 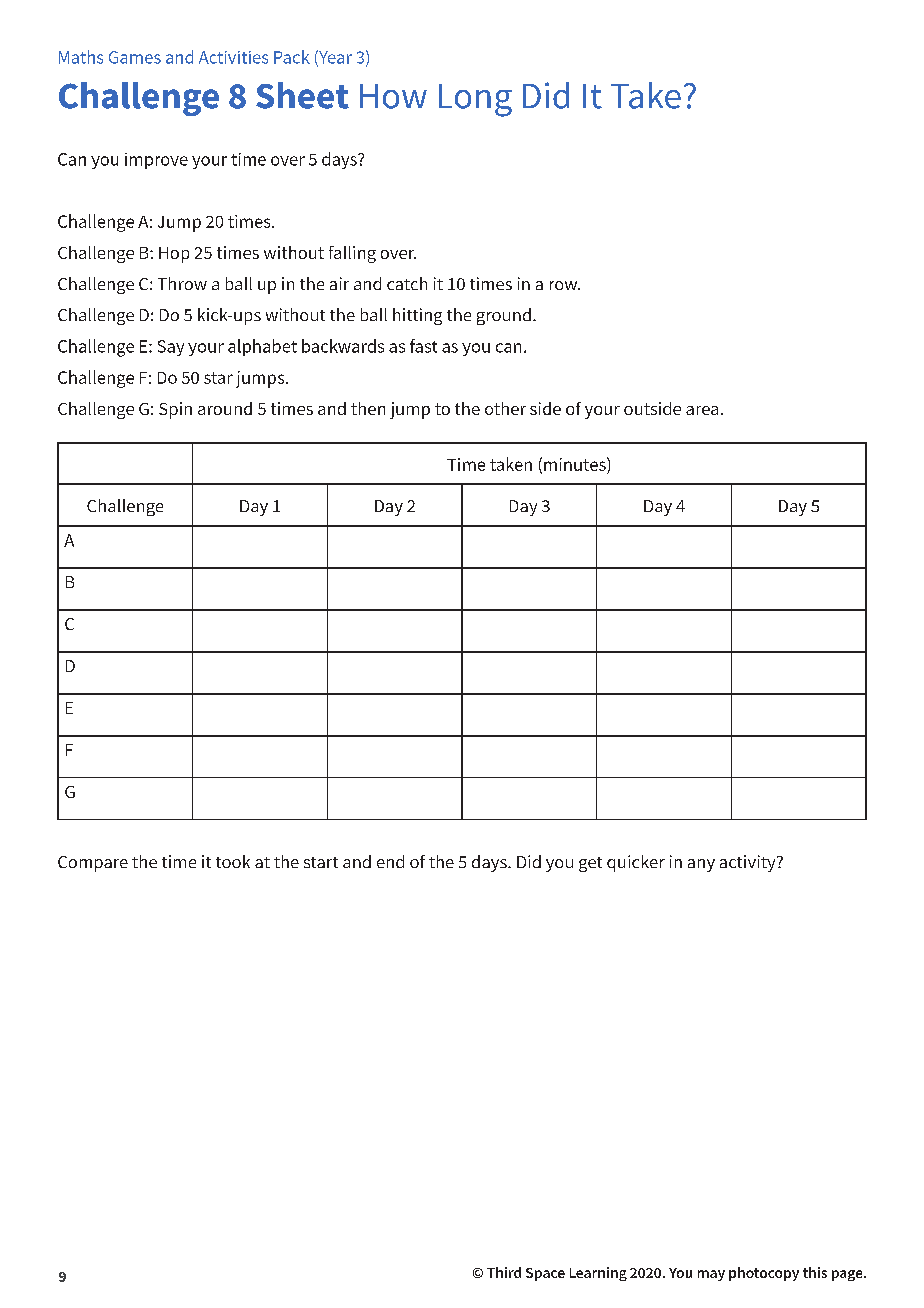 I want to click on area, so click(x=702, y=410).
